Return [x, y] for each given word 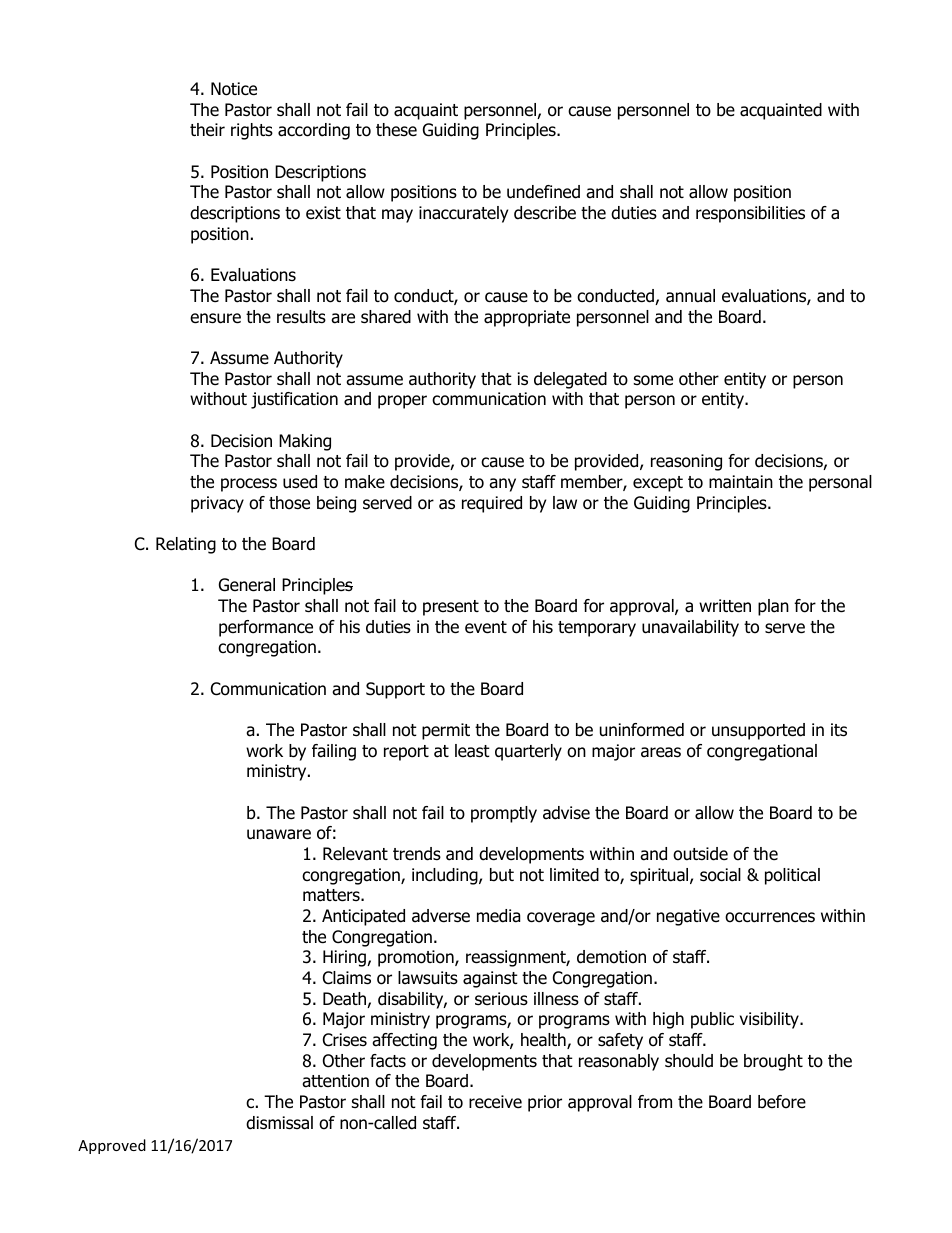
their [207, 130]
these [396, 130]
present [451, 608]
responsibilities [750, 214]
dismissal [279, 1123]
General [247, 585]
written [725, 606]
